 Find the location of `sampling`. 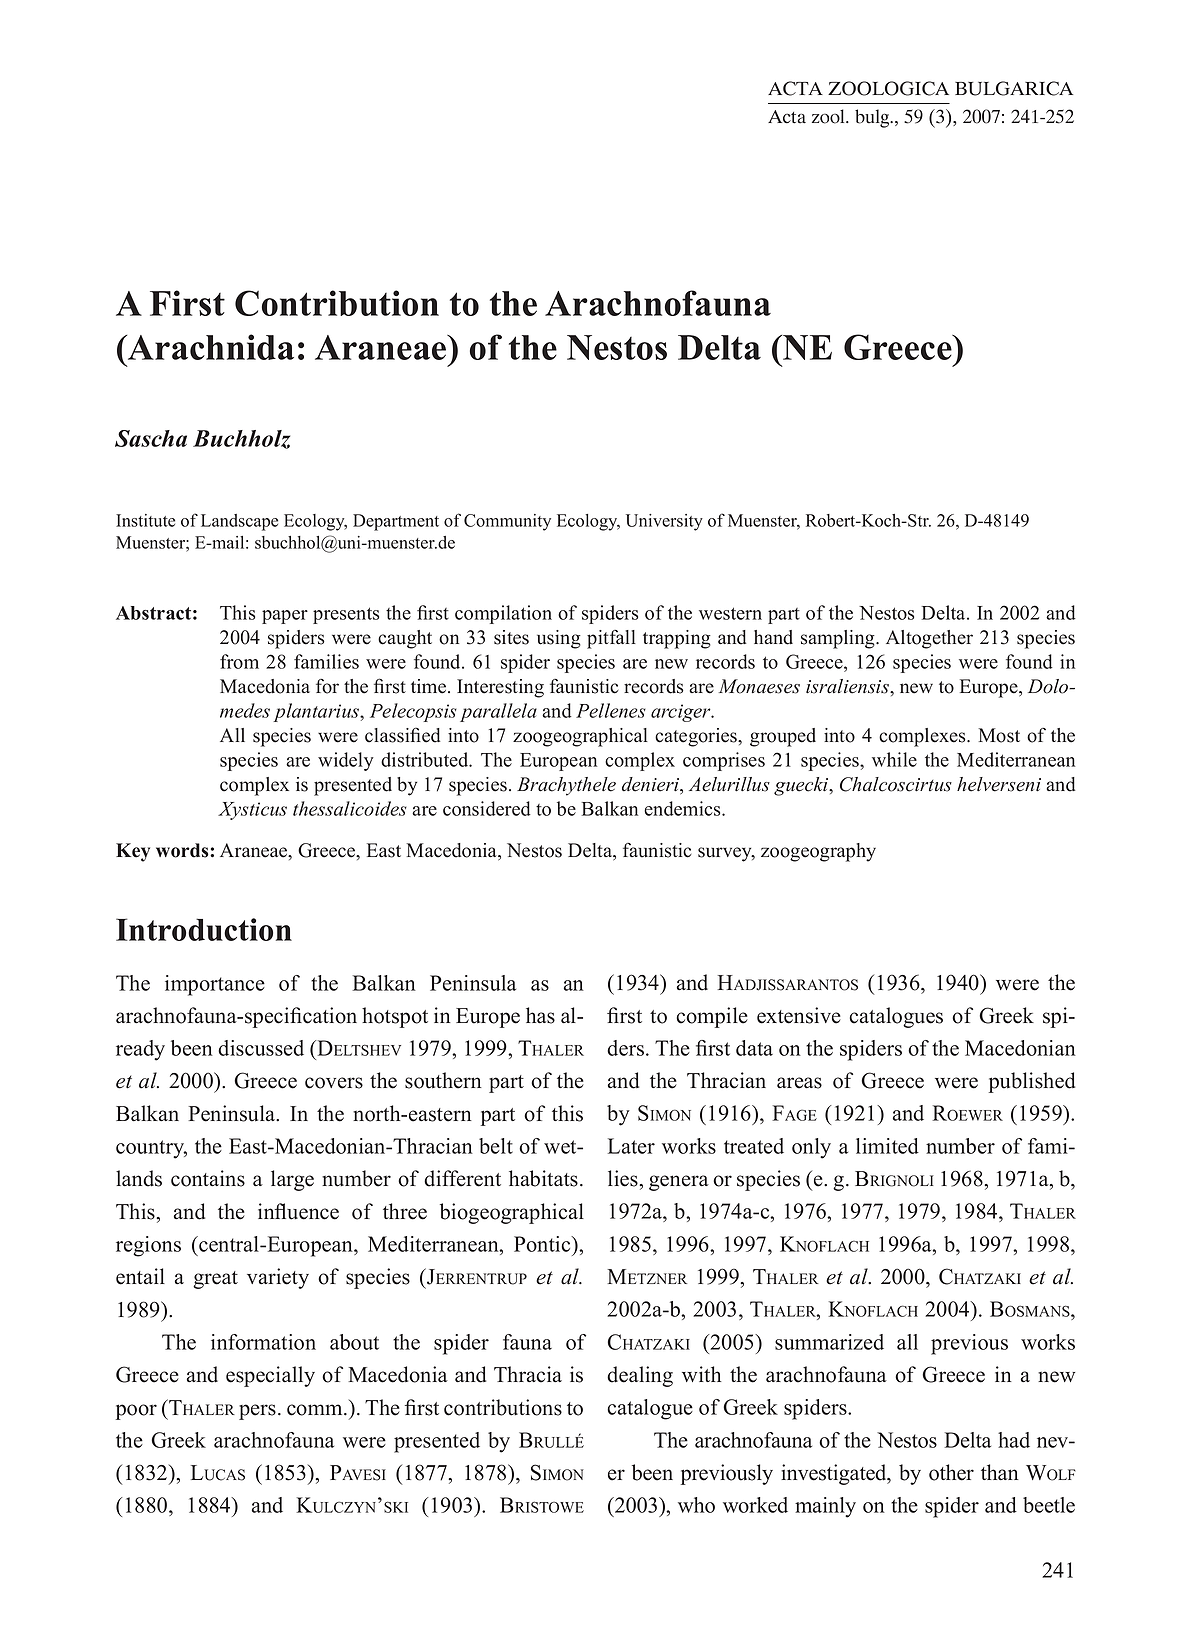

sampling is located at coordinates (839, 639).
